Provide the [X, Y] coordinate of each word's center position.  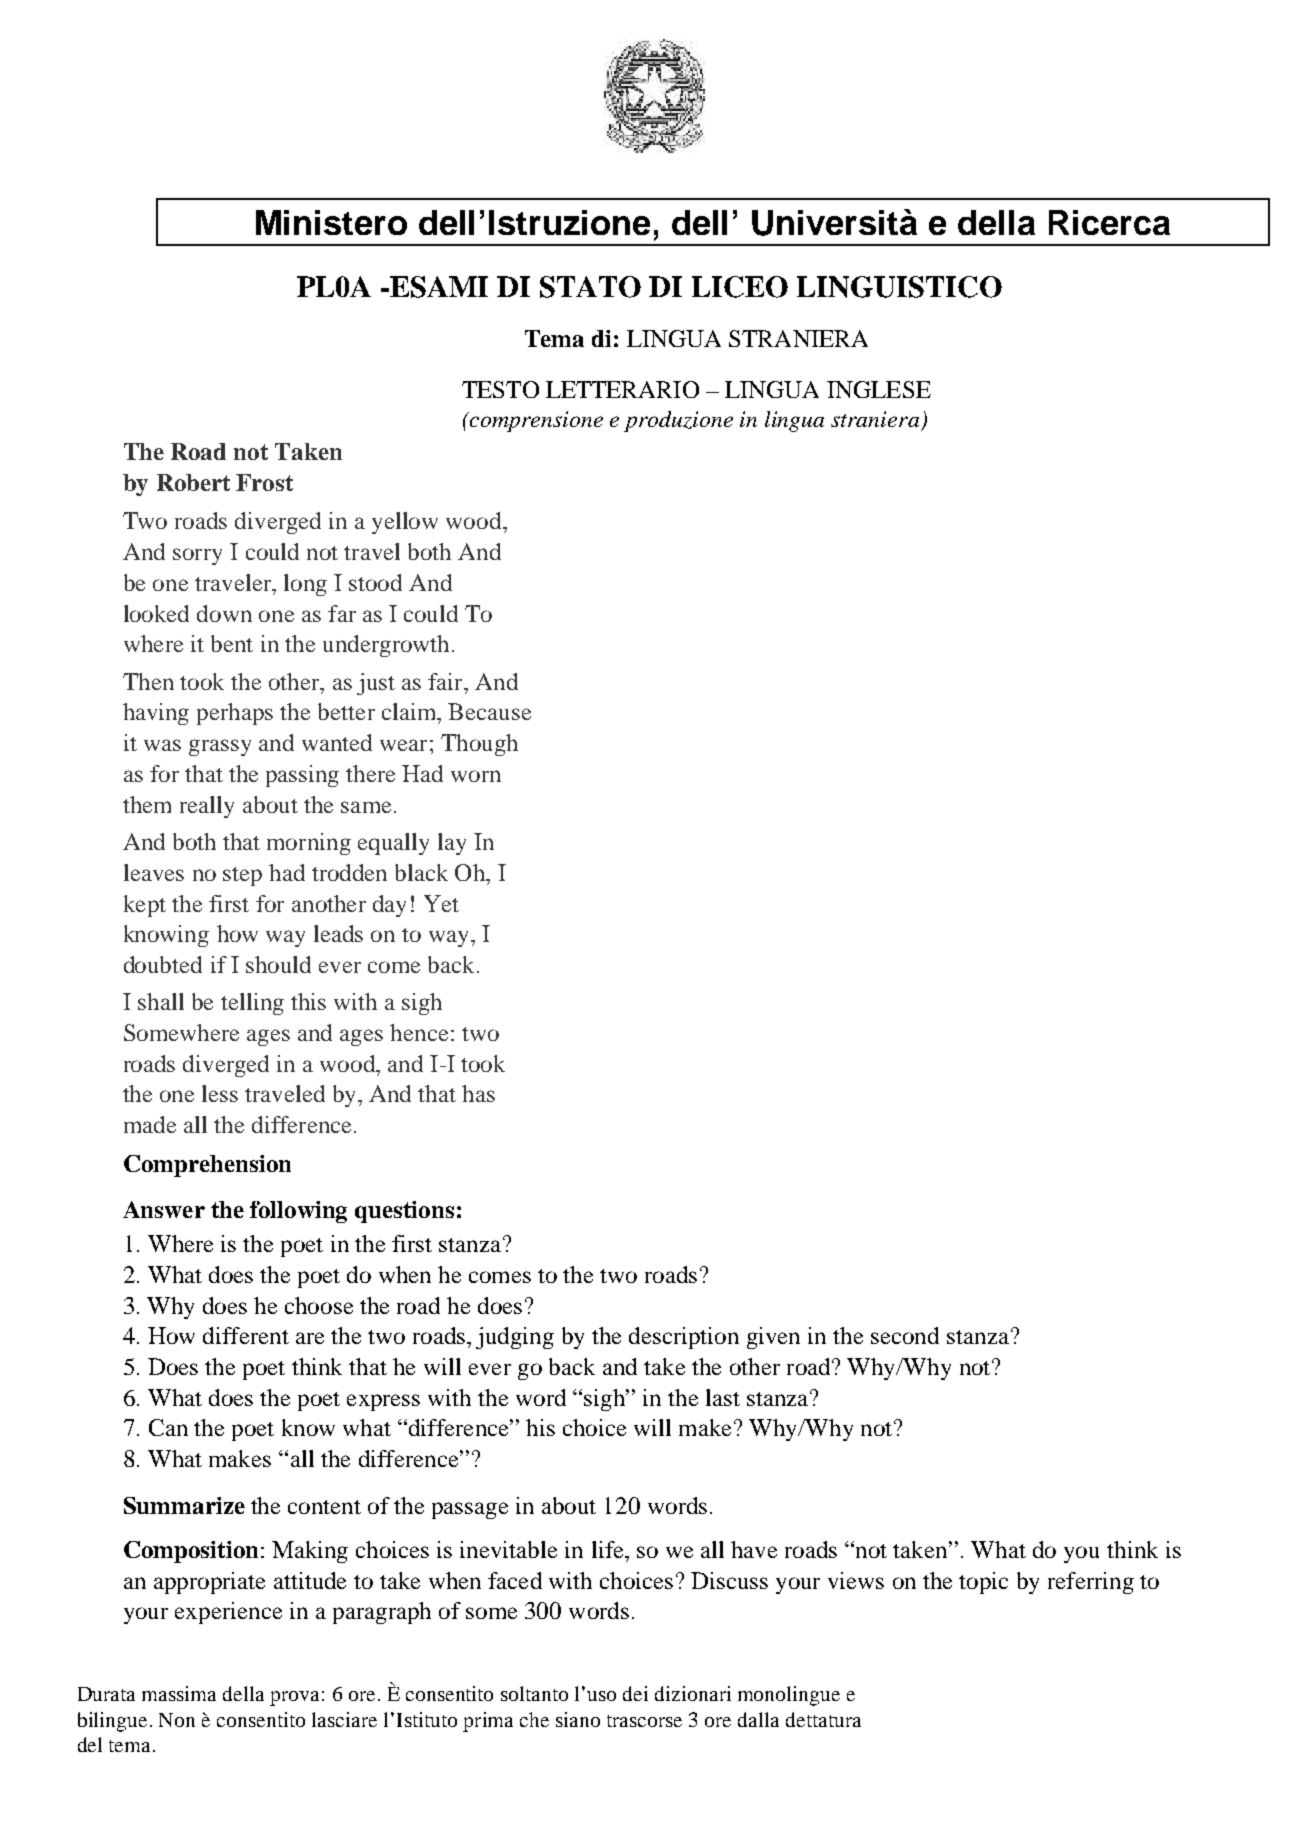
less [220, 1093]
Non [177, 1720]
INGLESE [879, 389]
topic [983, 1583]
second [905, 1335]
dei [635, 1693]
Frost [264, 482]
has [478, 1093]
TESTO [500, 389]
